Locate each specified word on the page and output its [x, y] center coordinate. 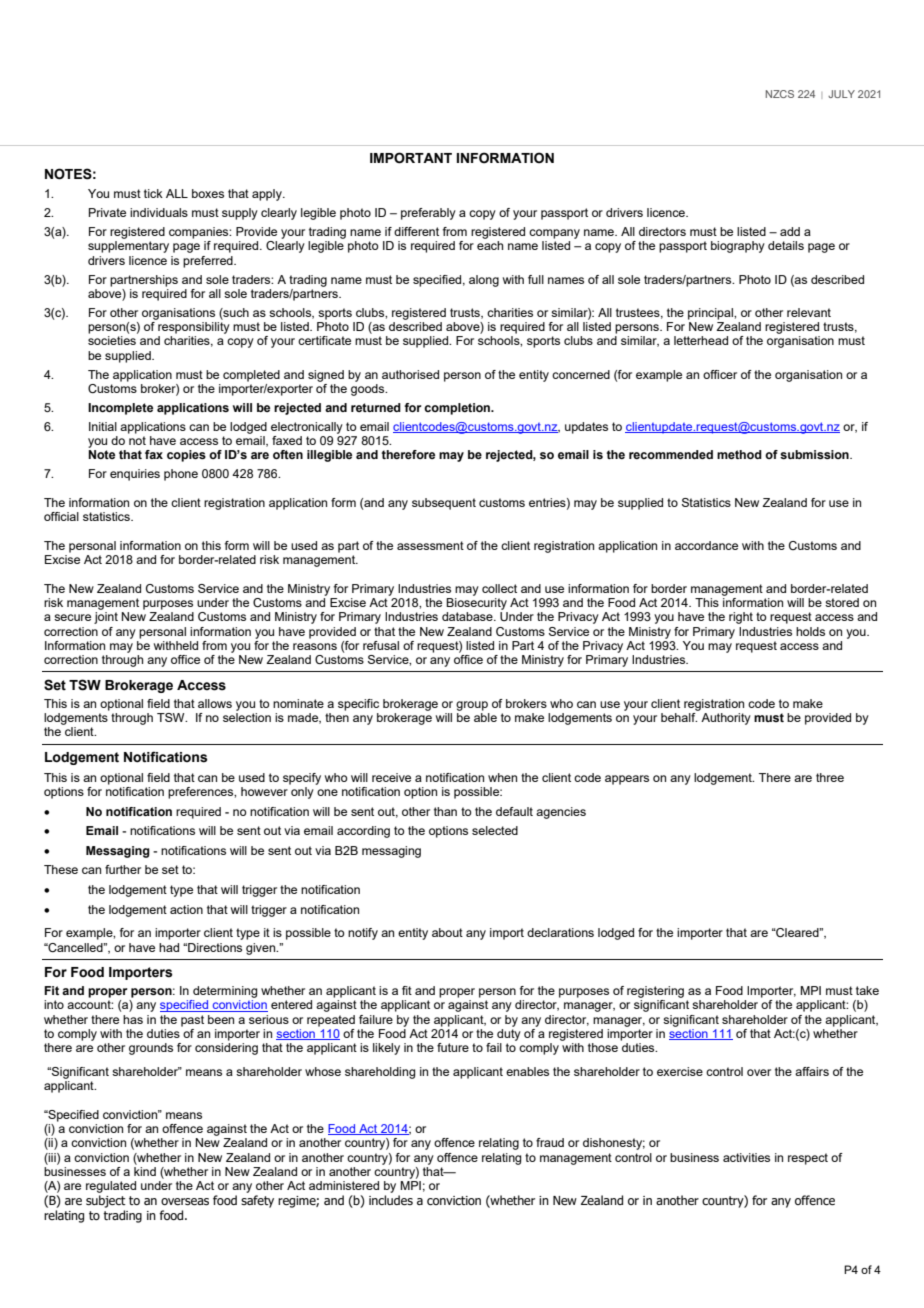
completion [458, 409]
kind [145, 1171]
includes [391, 1200]
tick [153, 193]
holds [810, 631]
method [739, 454]
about [447, 932]
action [186, 909]
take [867, 990]
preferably [428, 214]
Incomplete [120, 409]
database [468, 616]
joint [106, 618]
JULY [841, 94]
